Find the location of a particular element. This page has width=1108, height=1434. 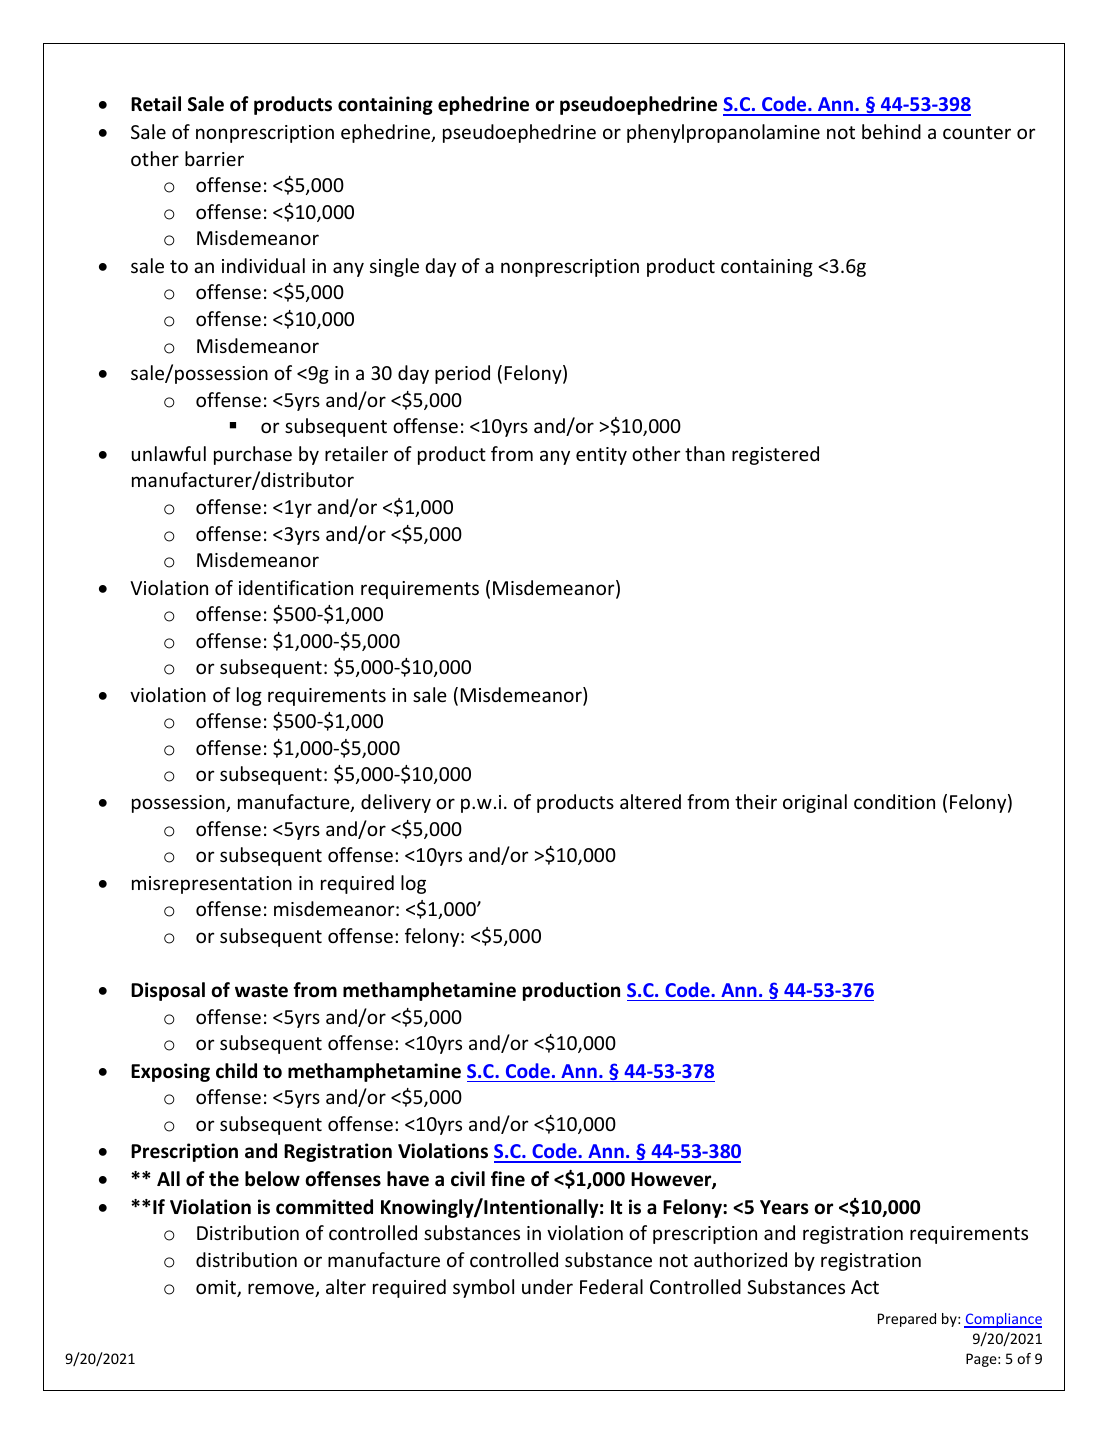

identification is located at coordinates (296, 587).
